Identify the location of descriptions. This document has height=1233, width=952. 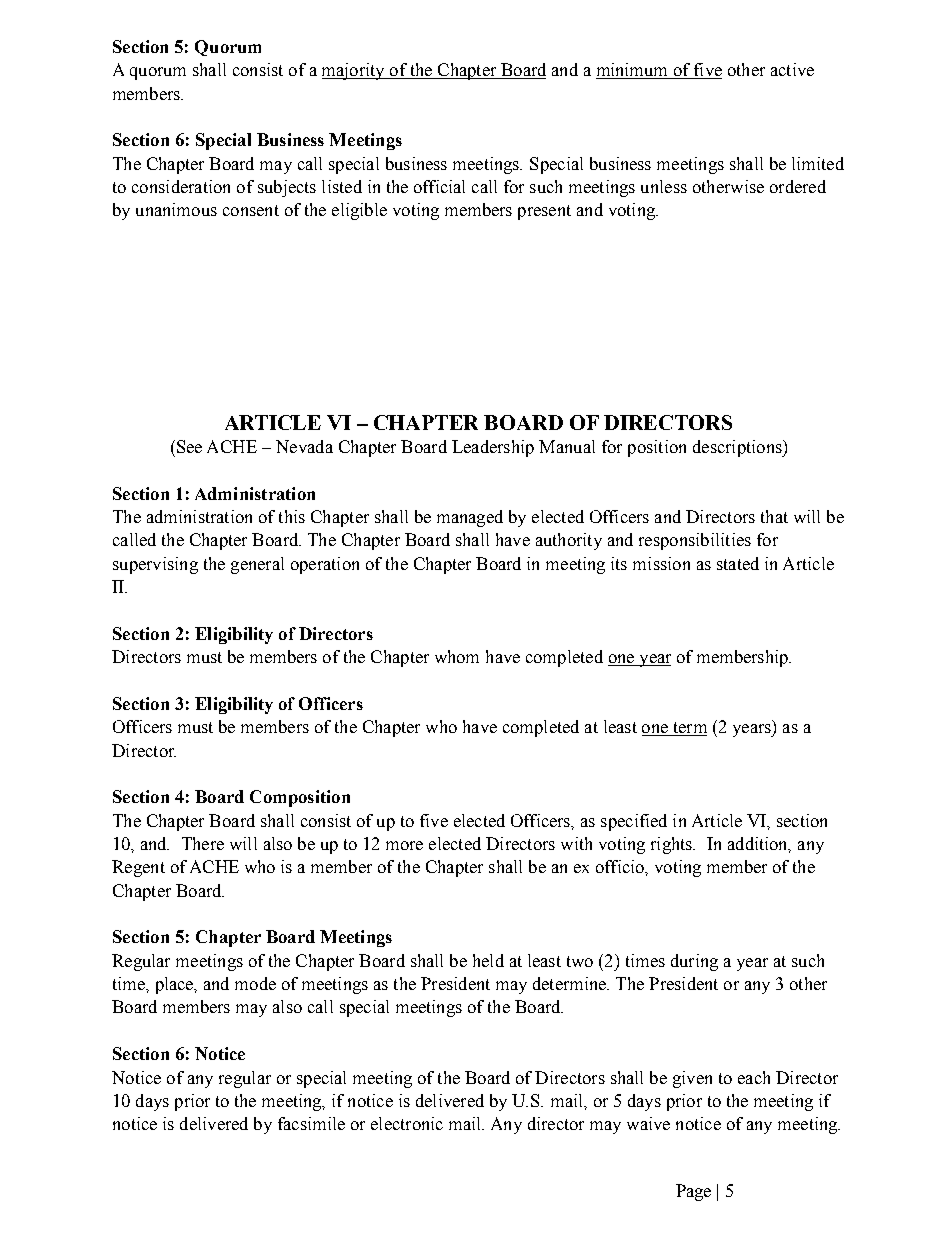
(738, 448).
